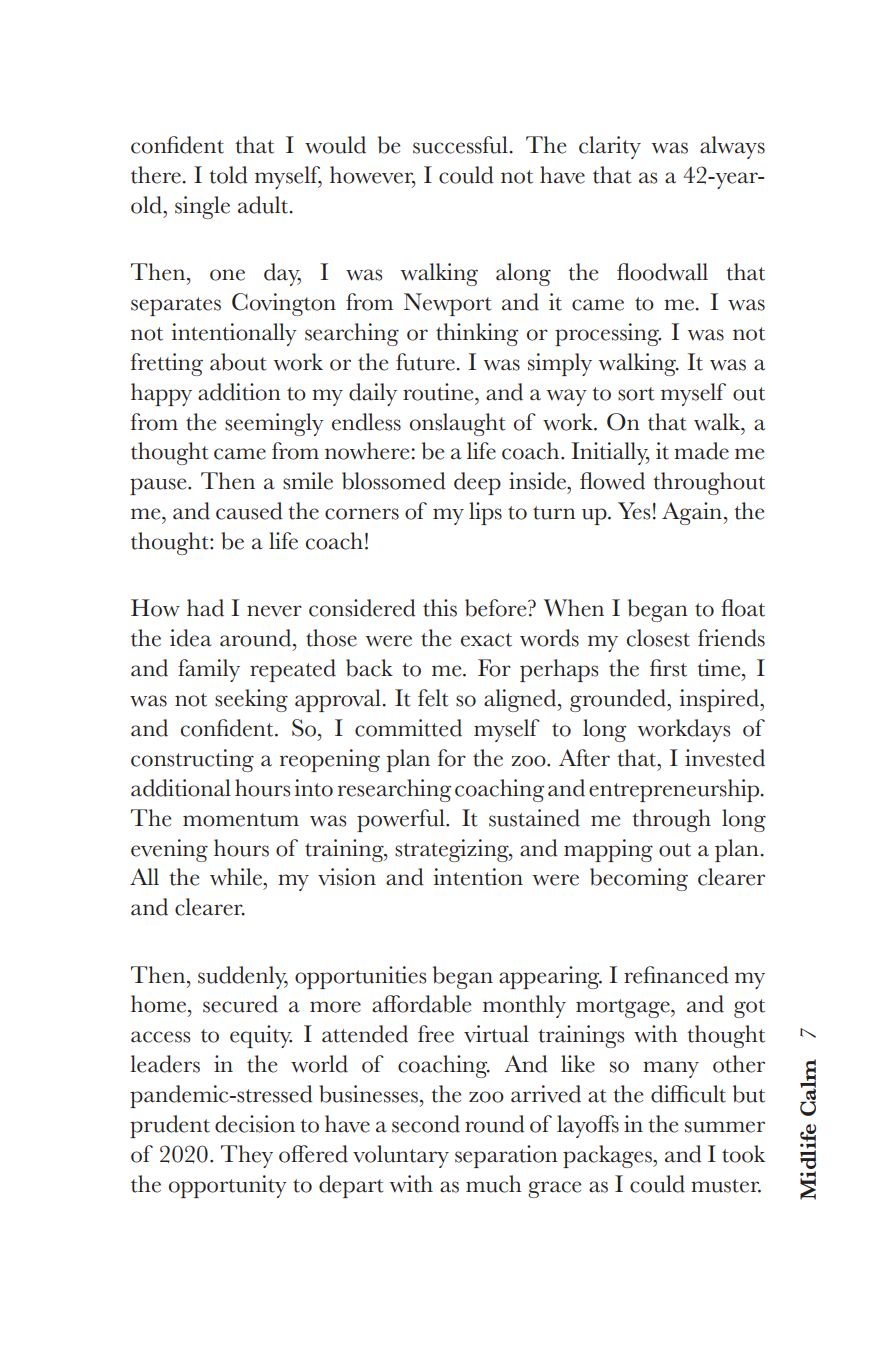 This screenshot has width=896, height=1345. Describe the element at coordinates (433, 698) in the screenshot. I see `felt` at that location.
